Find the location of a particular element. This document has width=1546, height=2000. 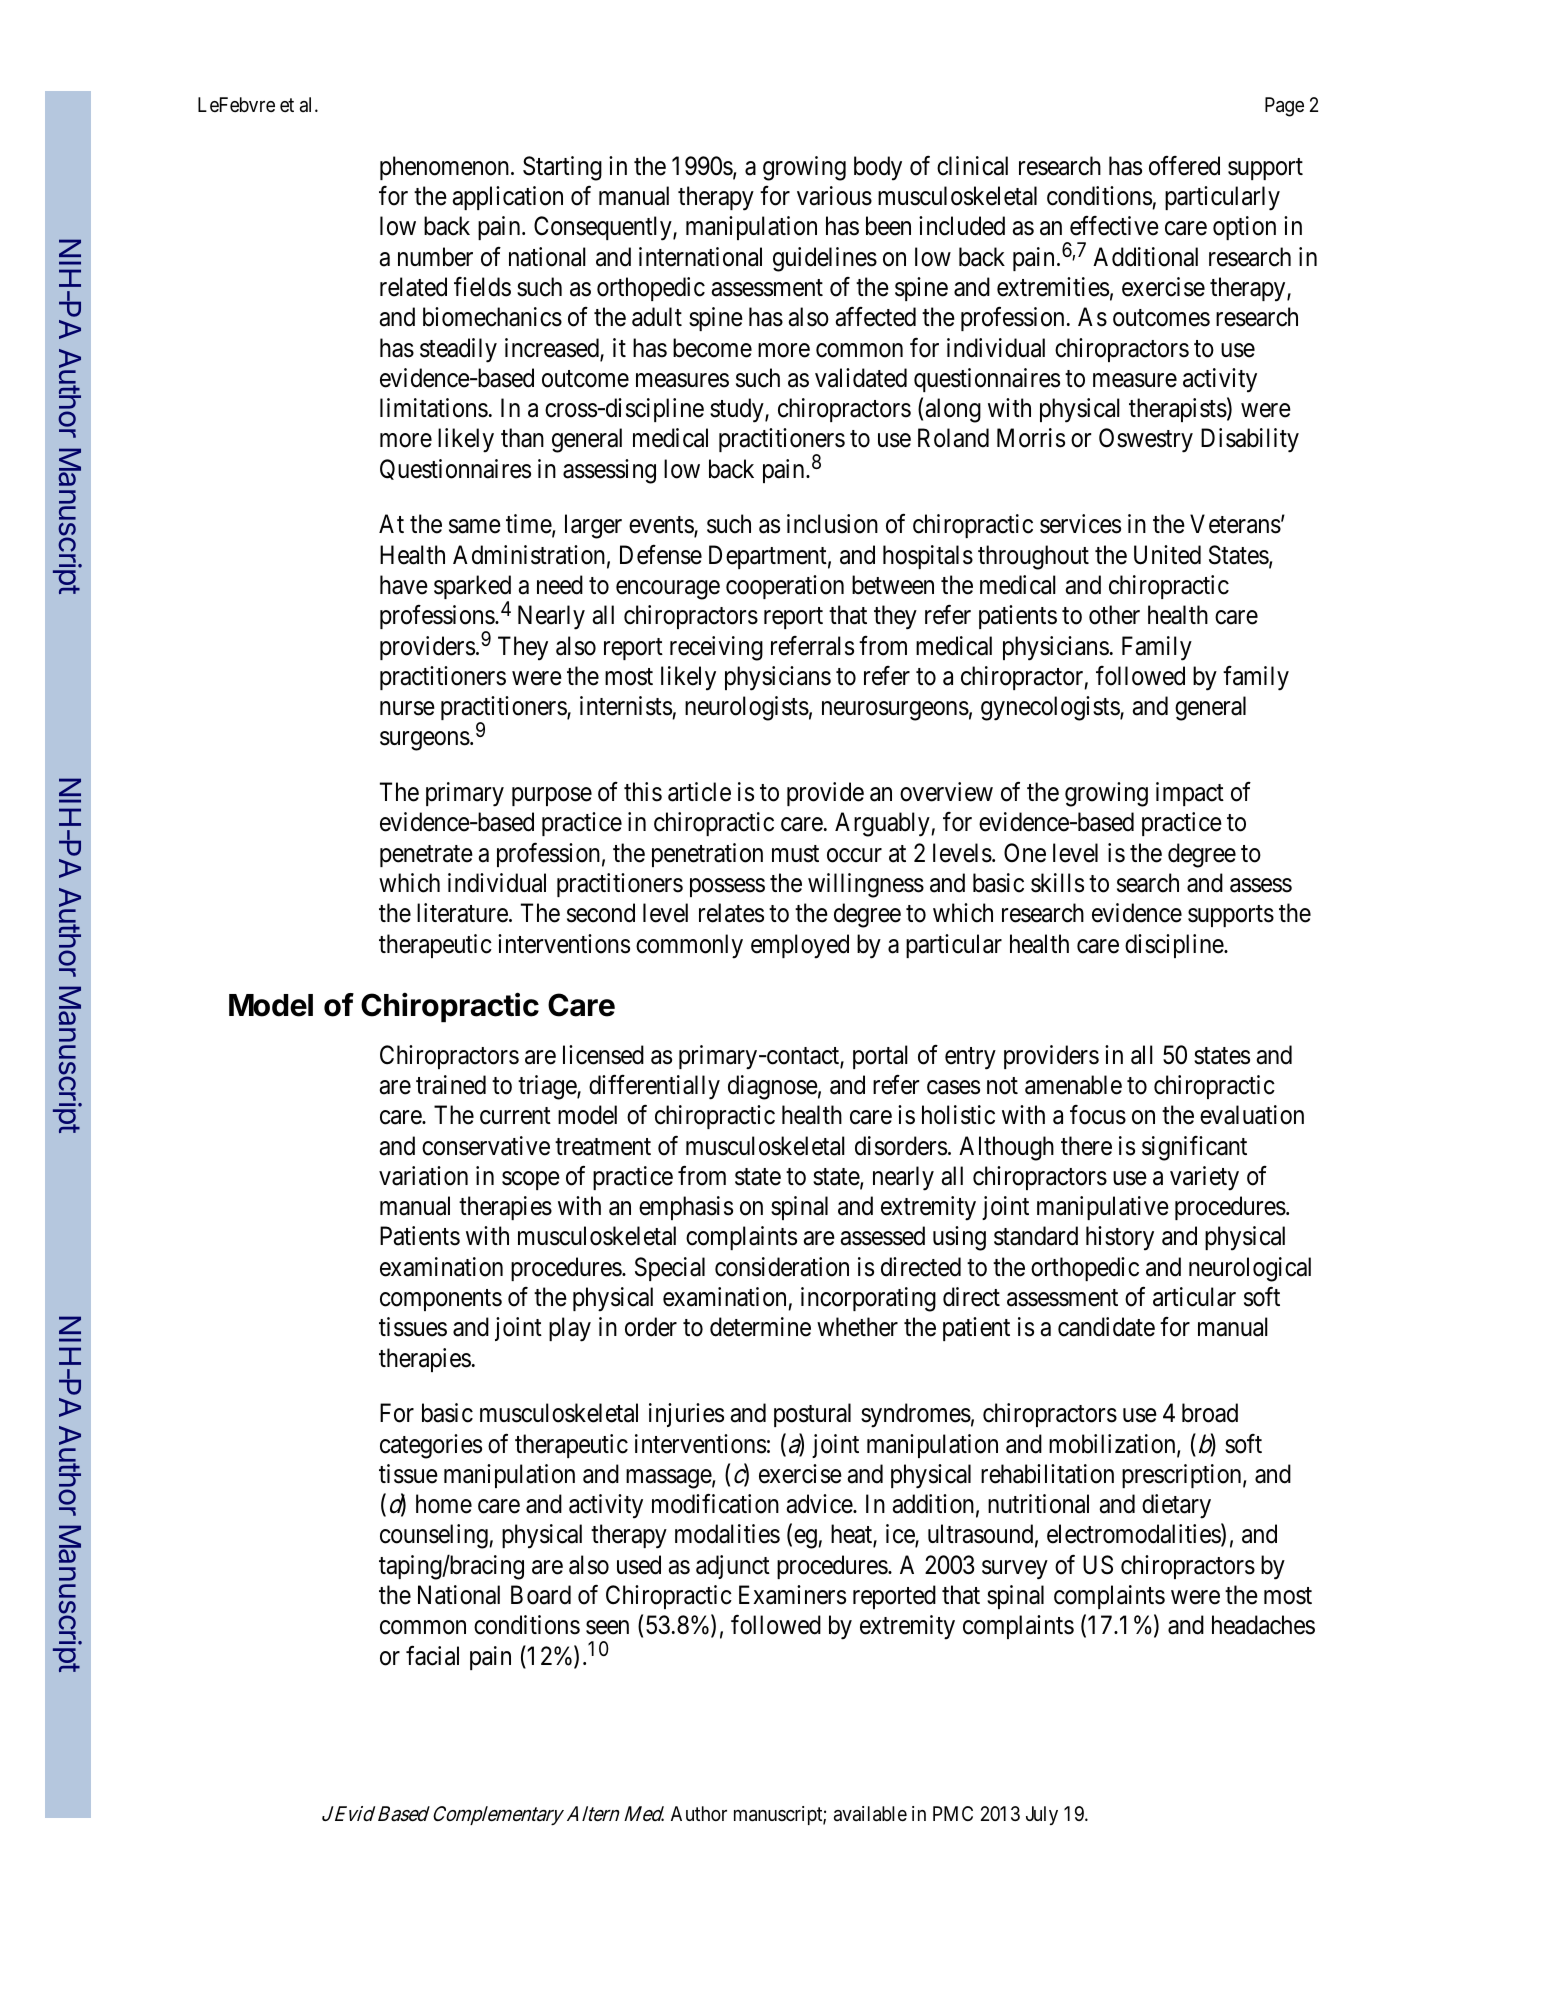

offered is located at coordinates (1184, 166).
